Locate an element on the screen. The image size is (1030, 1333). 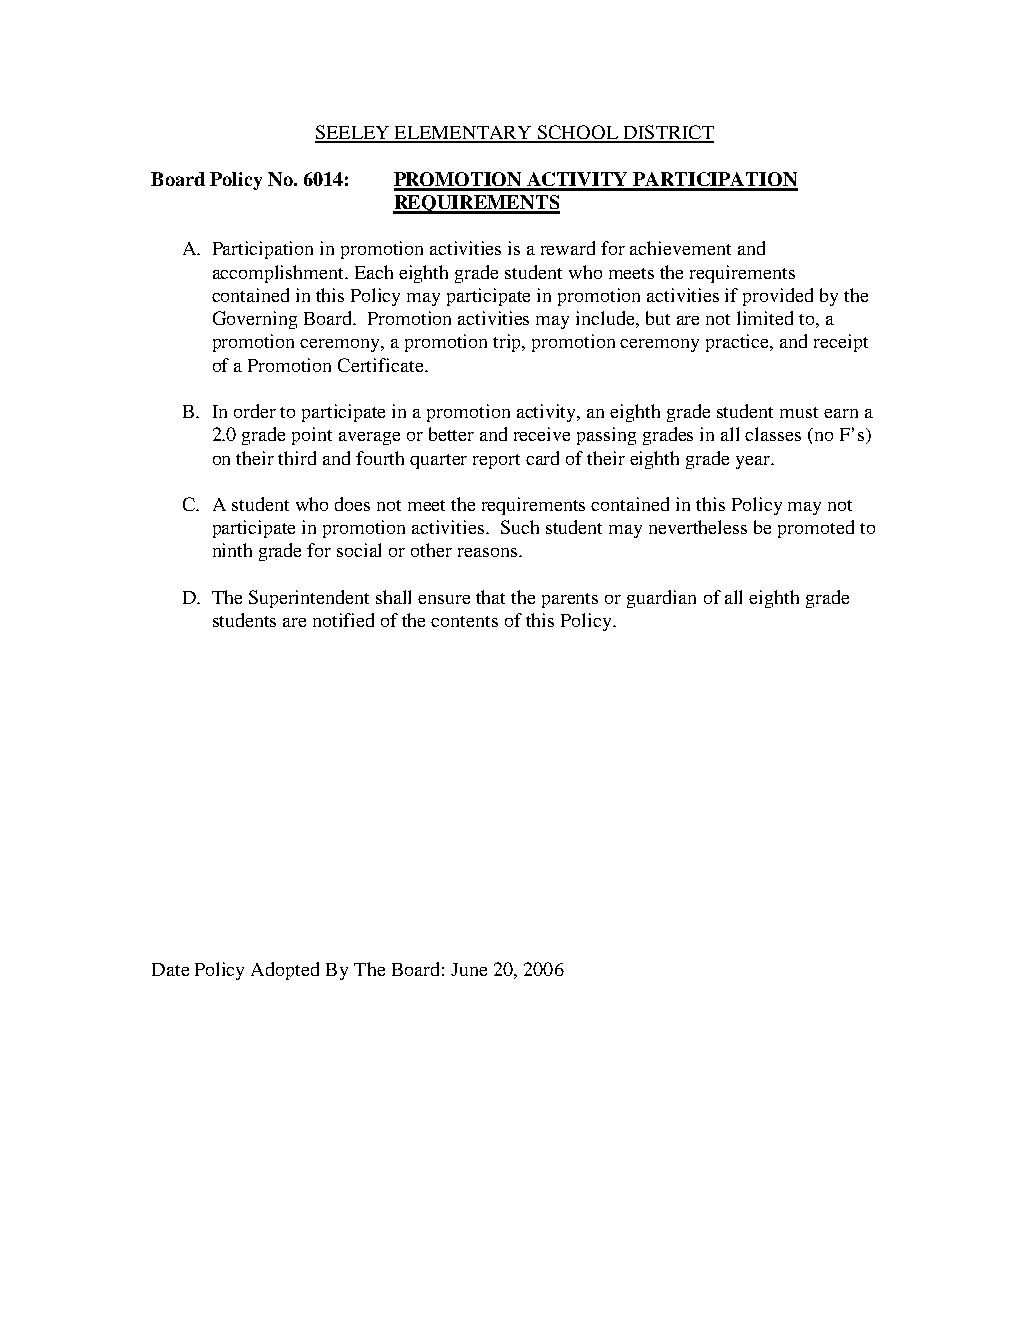
ELEMENTARY is located at coordinates (464, 134).
